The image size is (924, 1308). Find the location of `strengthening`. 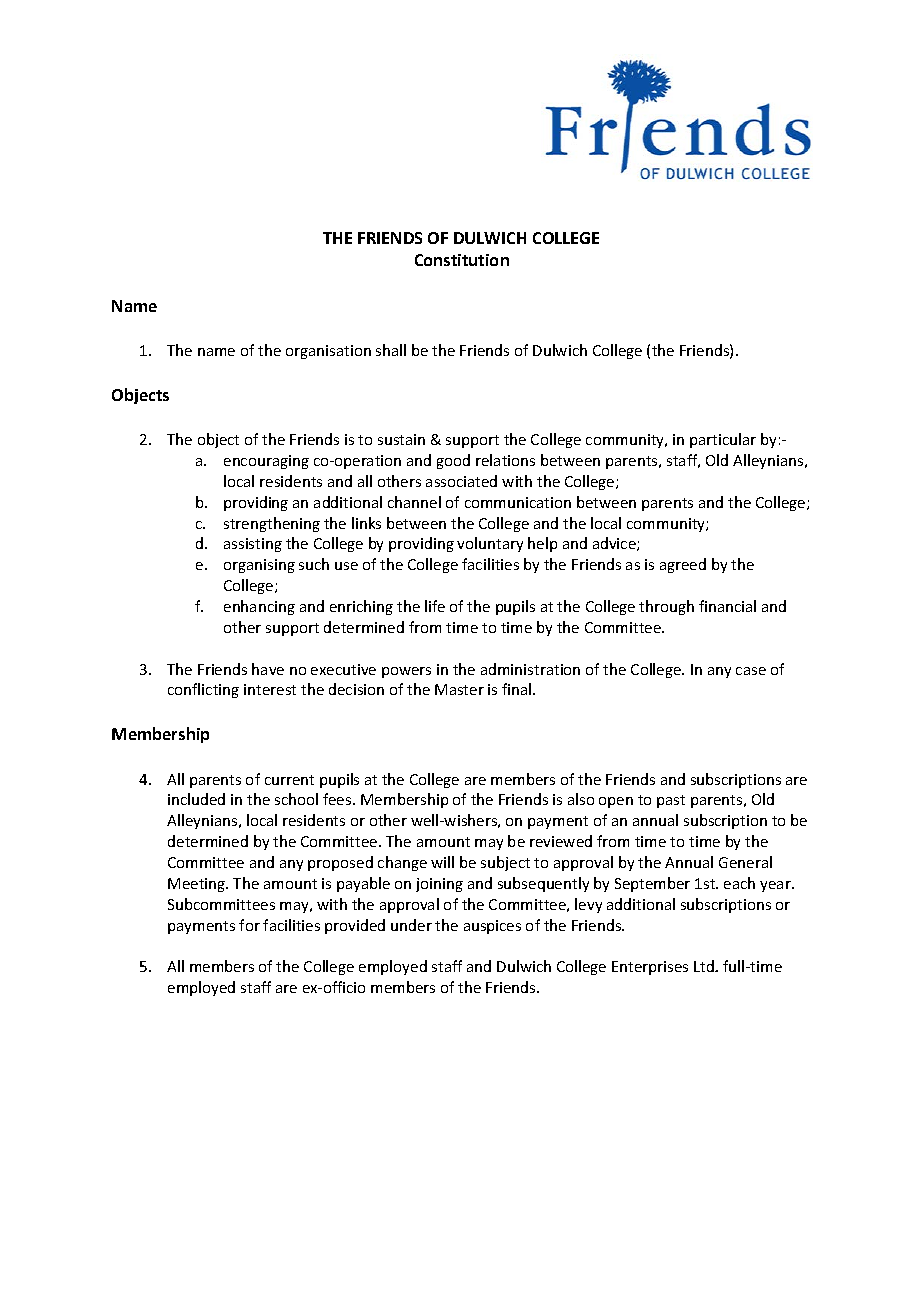

strengthening is located at coordinates (272, 524).
